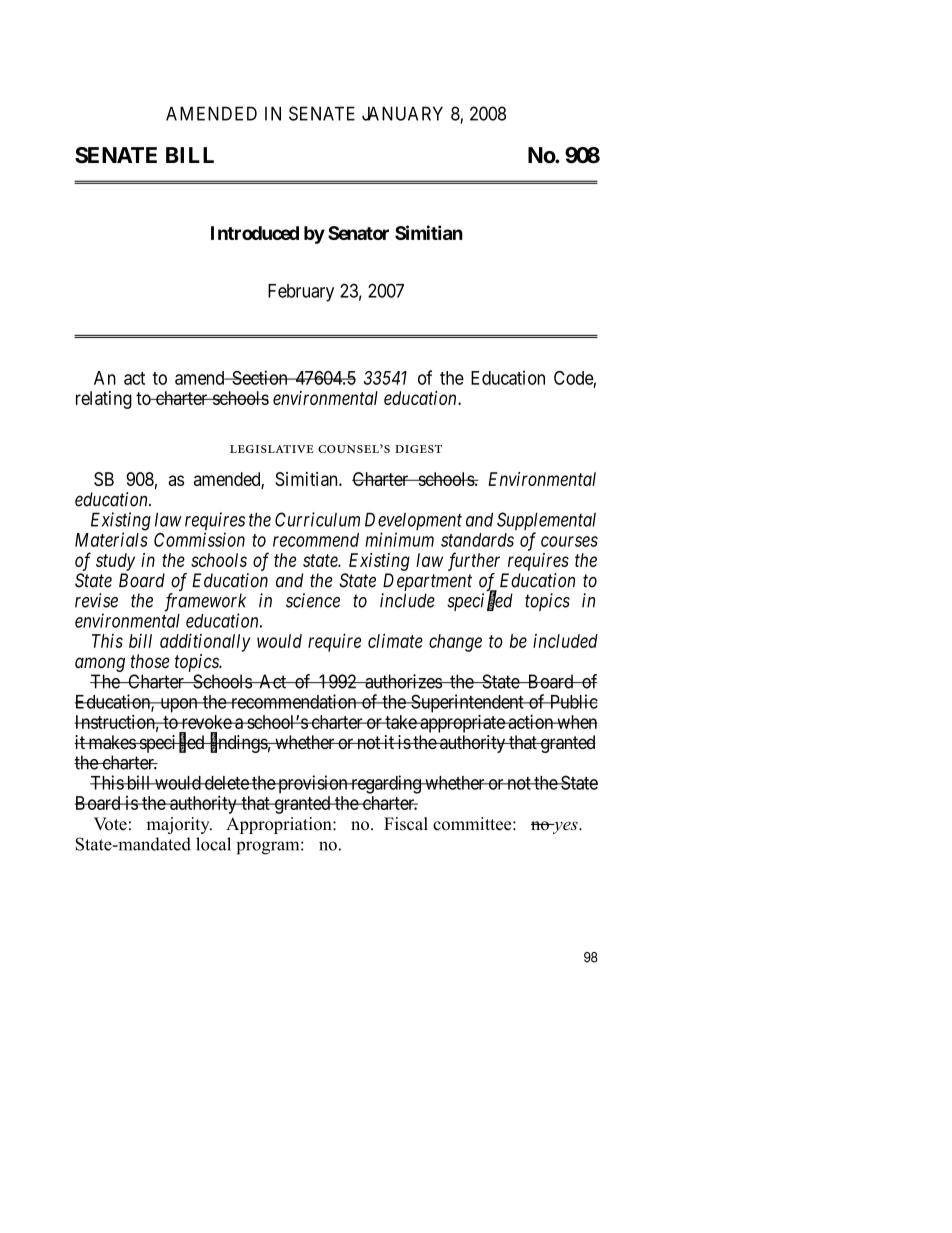  Describe the element at coordinates (255, 233) in the page. I see `Introduced` at that location.
